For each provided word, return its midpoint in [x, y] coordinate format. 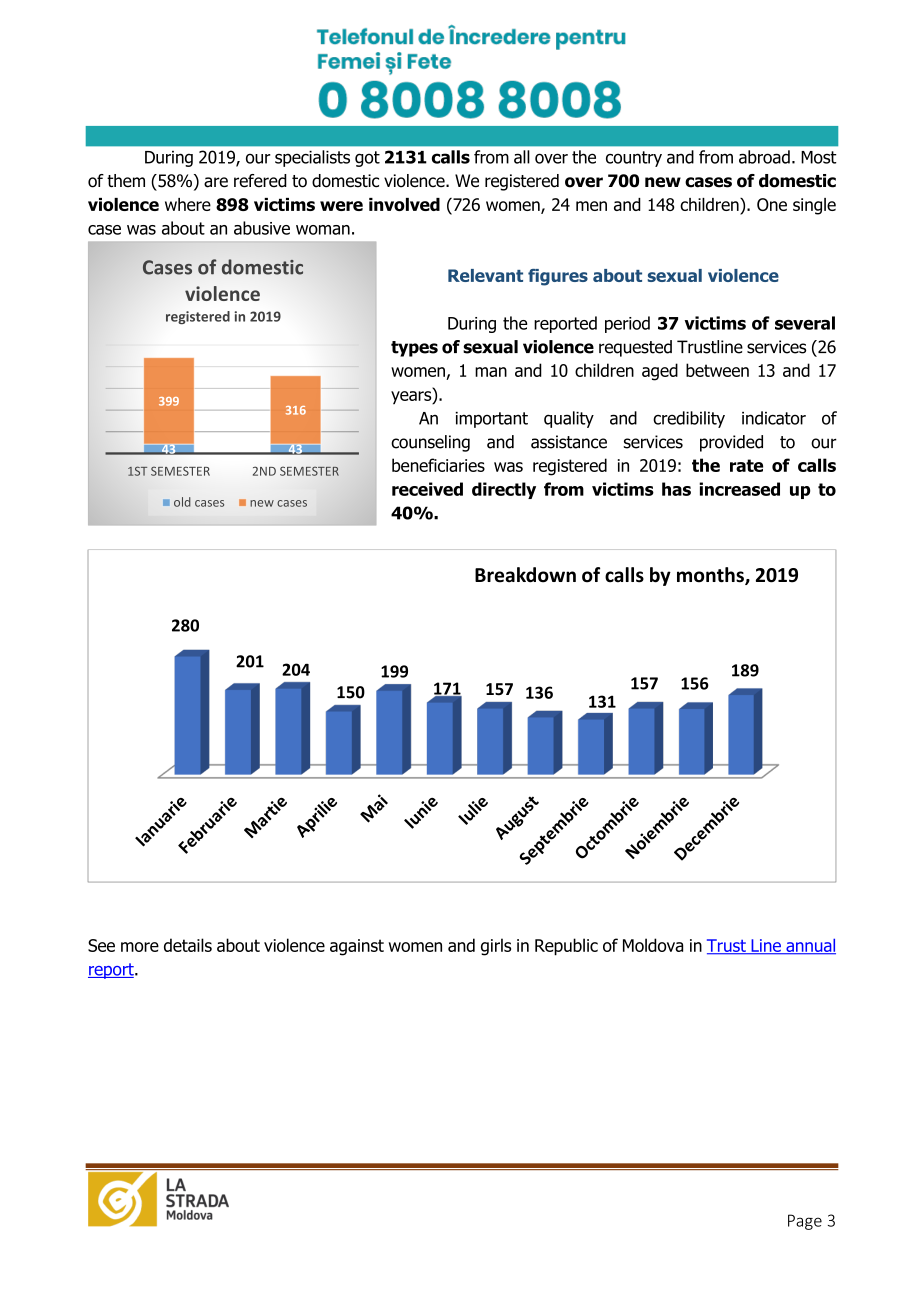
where [188, 204]
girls [496, 947]
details [188, 945]
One [772, 204]
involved [404, 204]
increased [739, 489]
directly [504, 490]
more [140, 947]
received [427, 489]
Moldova [653, 945]
